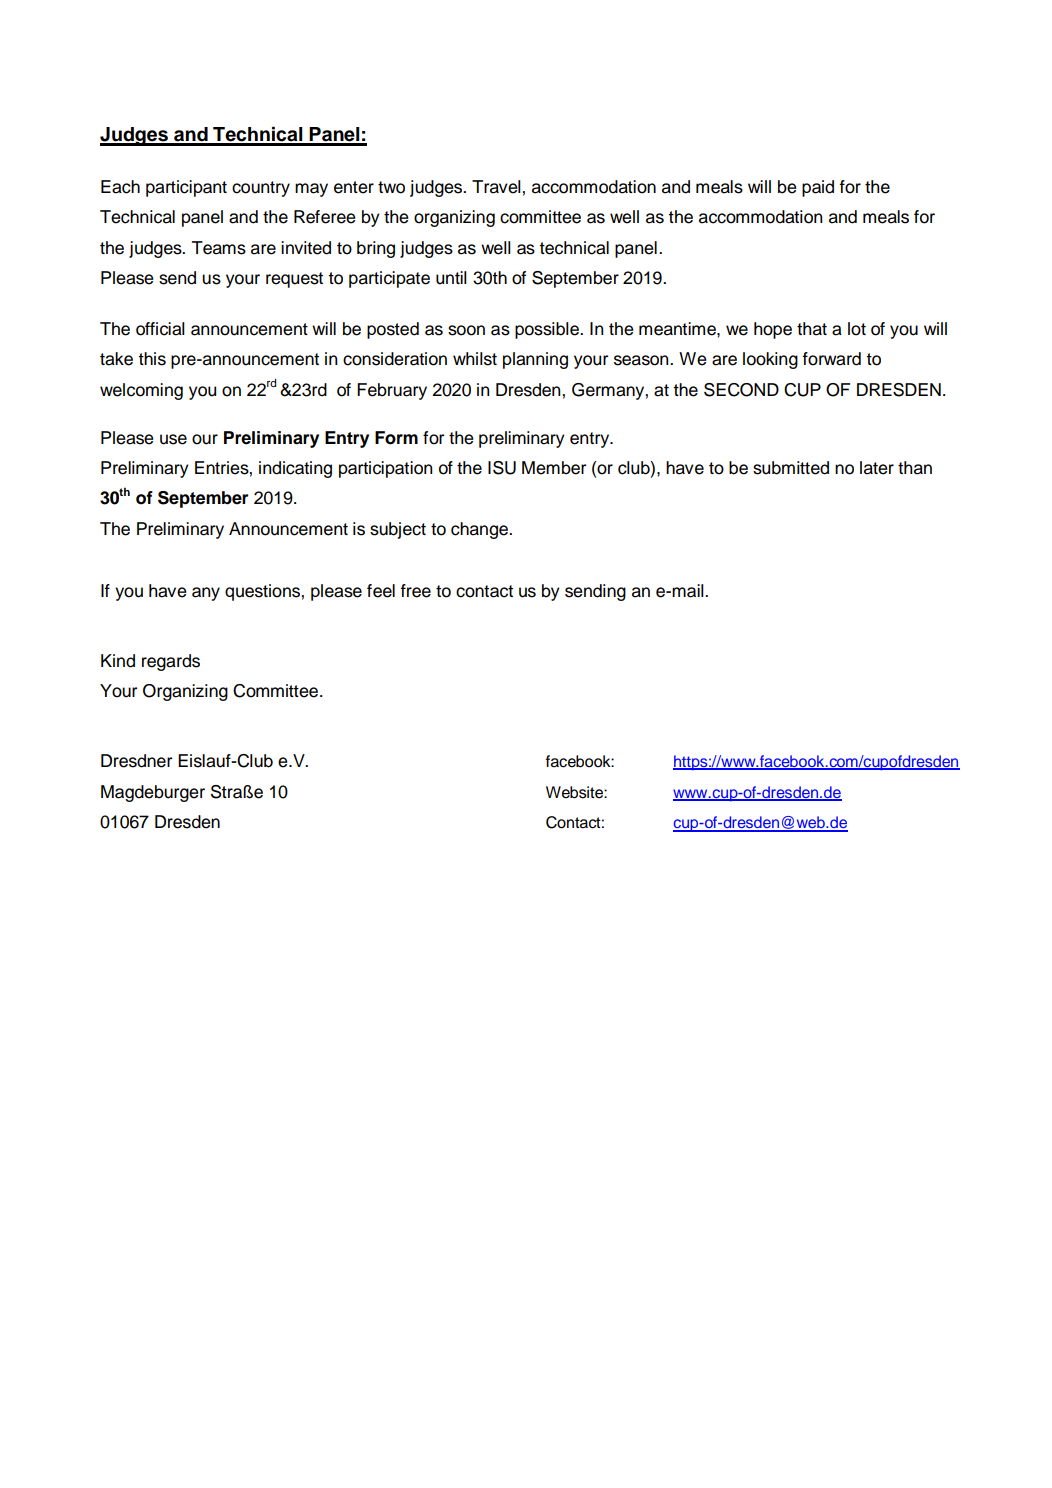 The width and height of the screenshot is (1052, 1488). What do you see at coordinates (398, 530) in the screenshot?
I see `subject` at bounding box center [398, 530].
